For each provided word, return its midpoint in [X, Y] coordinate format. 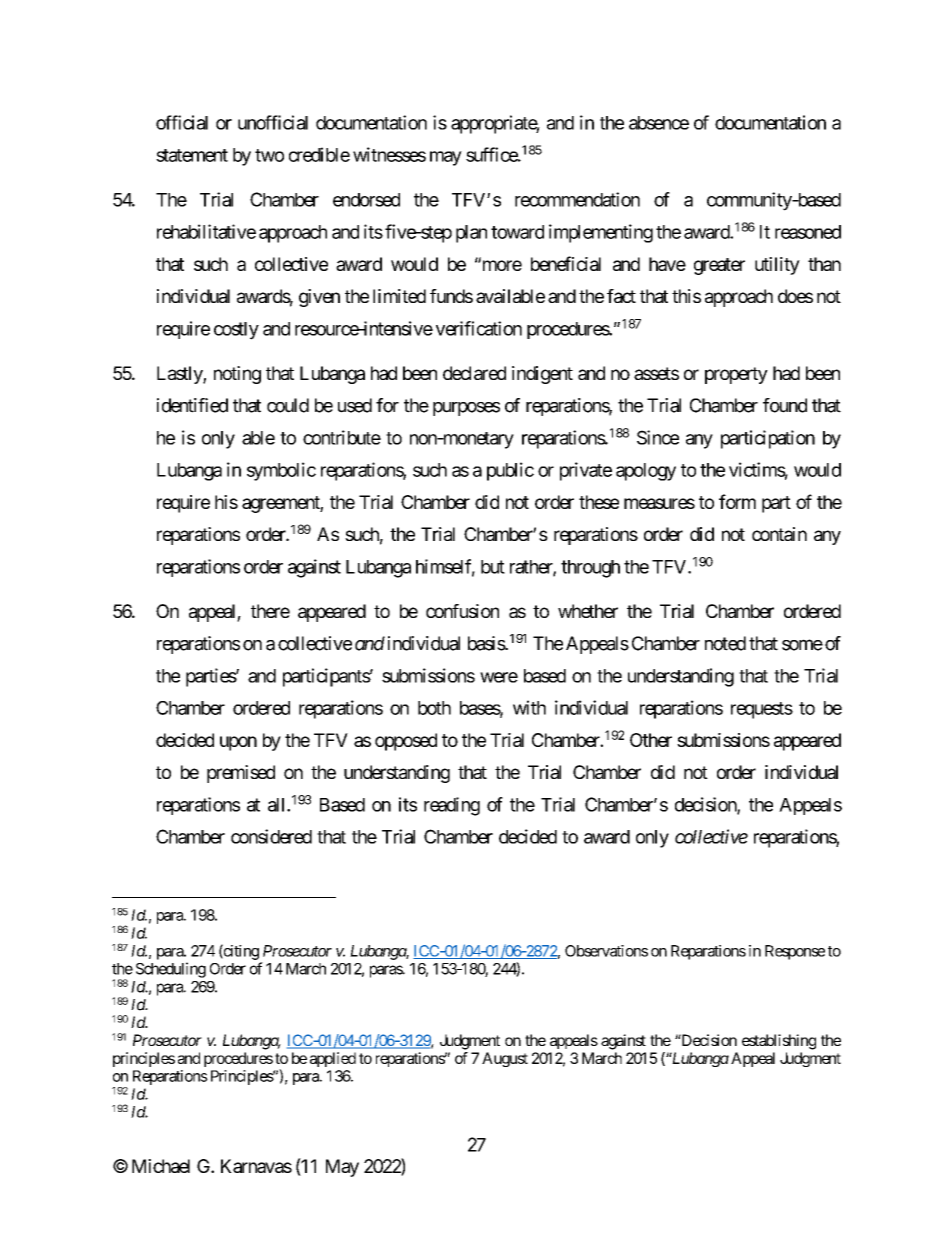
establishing [779, 1042]
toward [517, 232]
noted [725, 643]
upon [238, 743]
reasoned [808, 232]
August [505, 1059]
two [269, 155]
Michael [161, 1166]
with [529, 707]
